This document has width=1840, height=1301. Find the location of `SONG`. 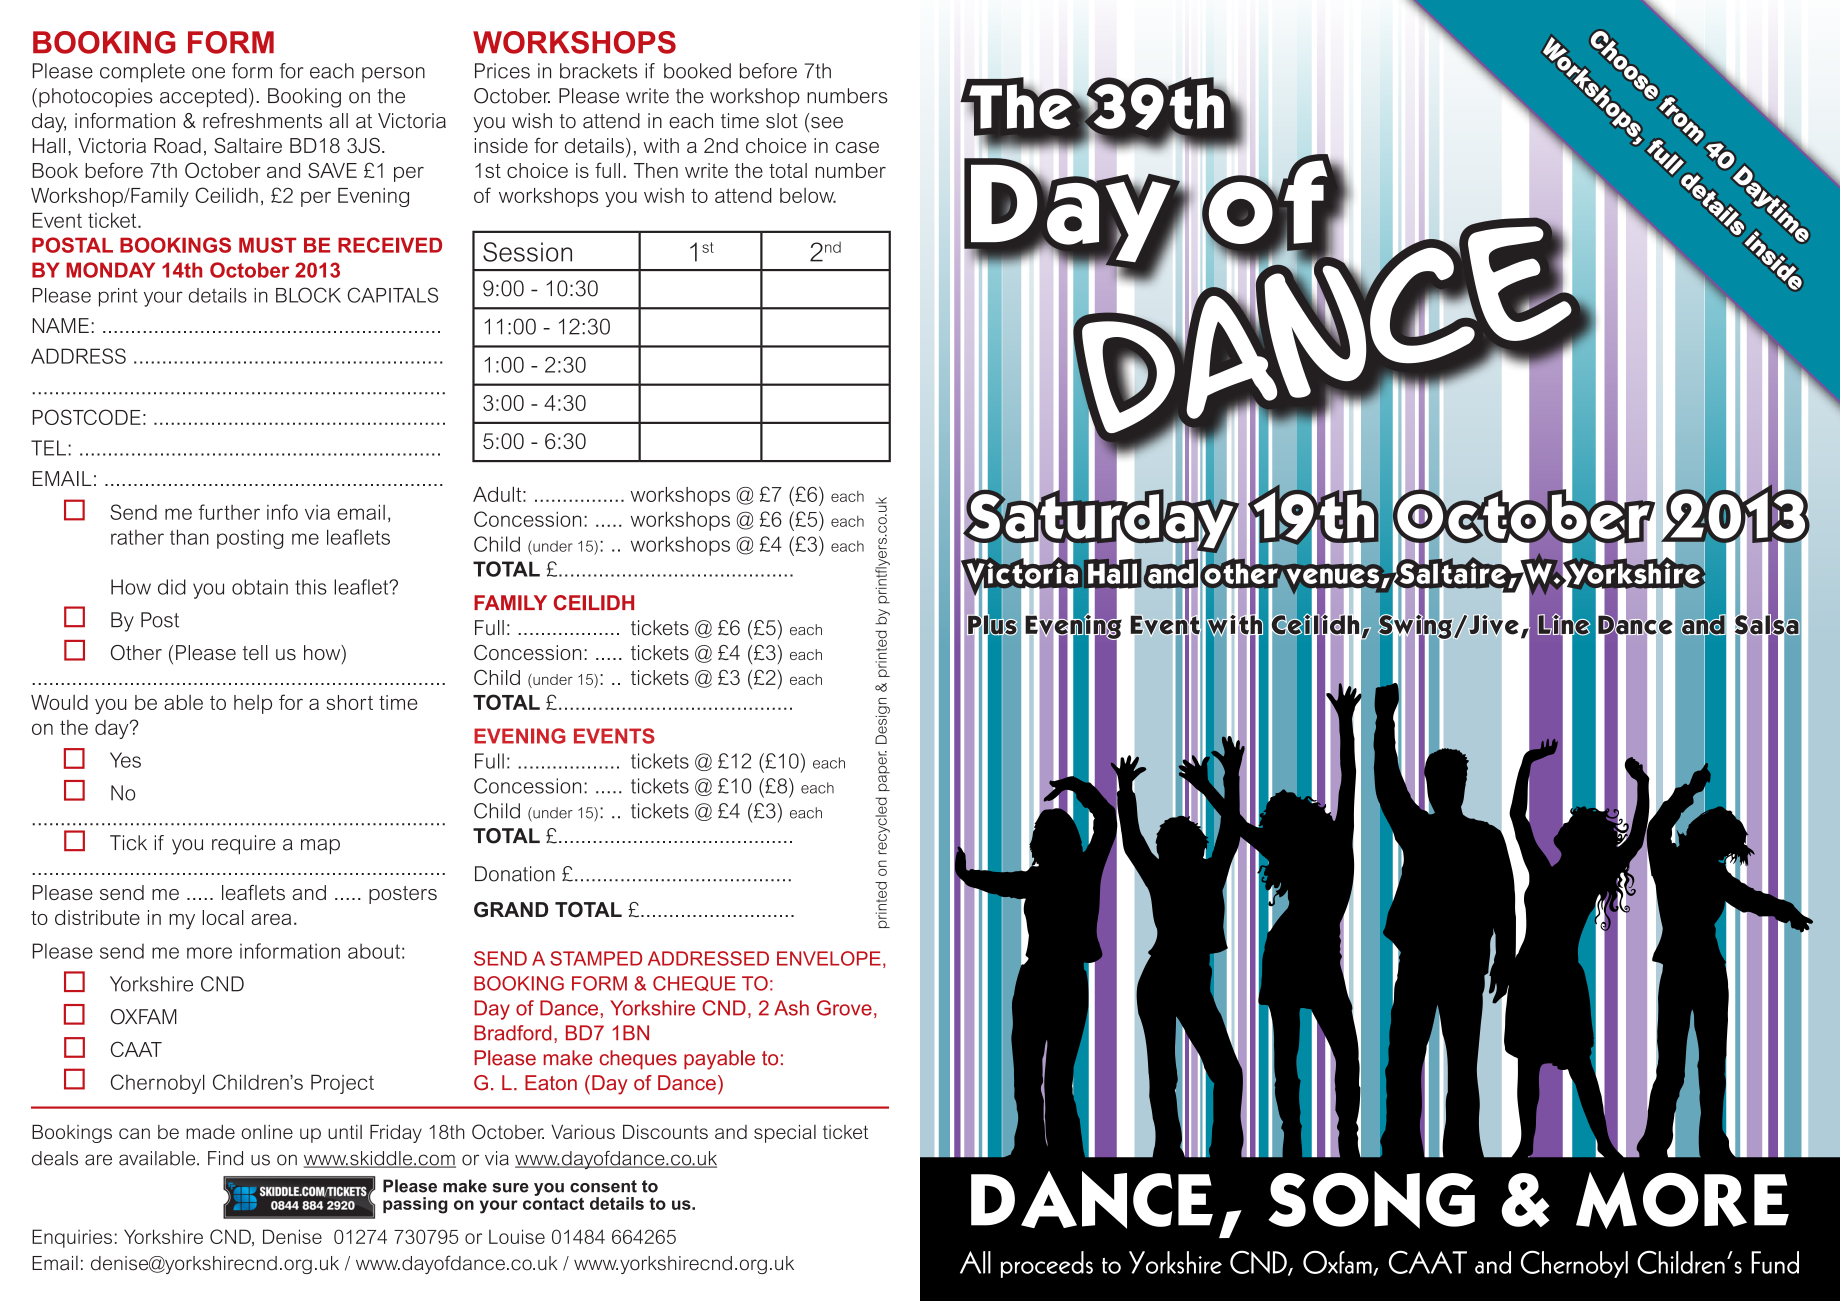

SONG is located at coordinates (1371, 1200).
